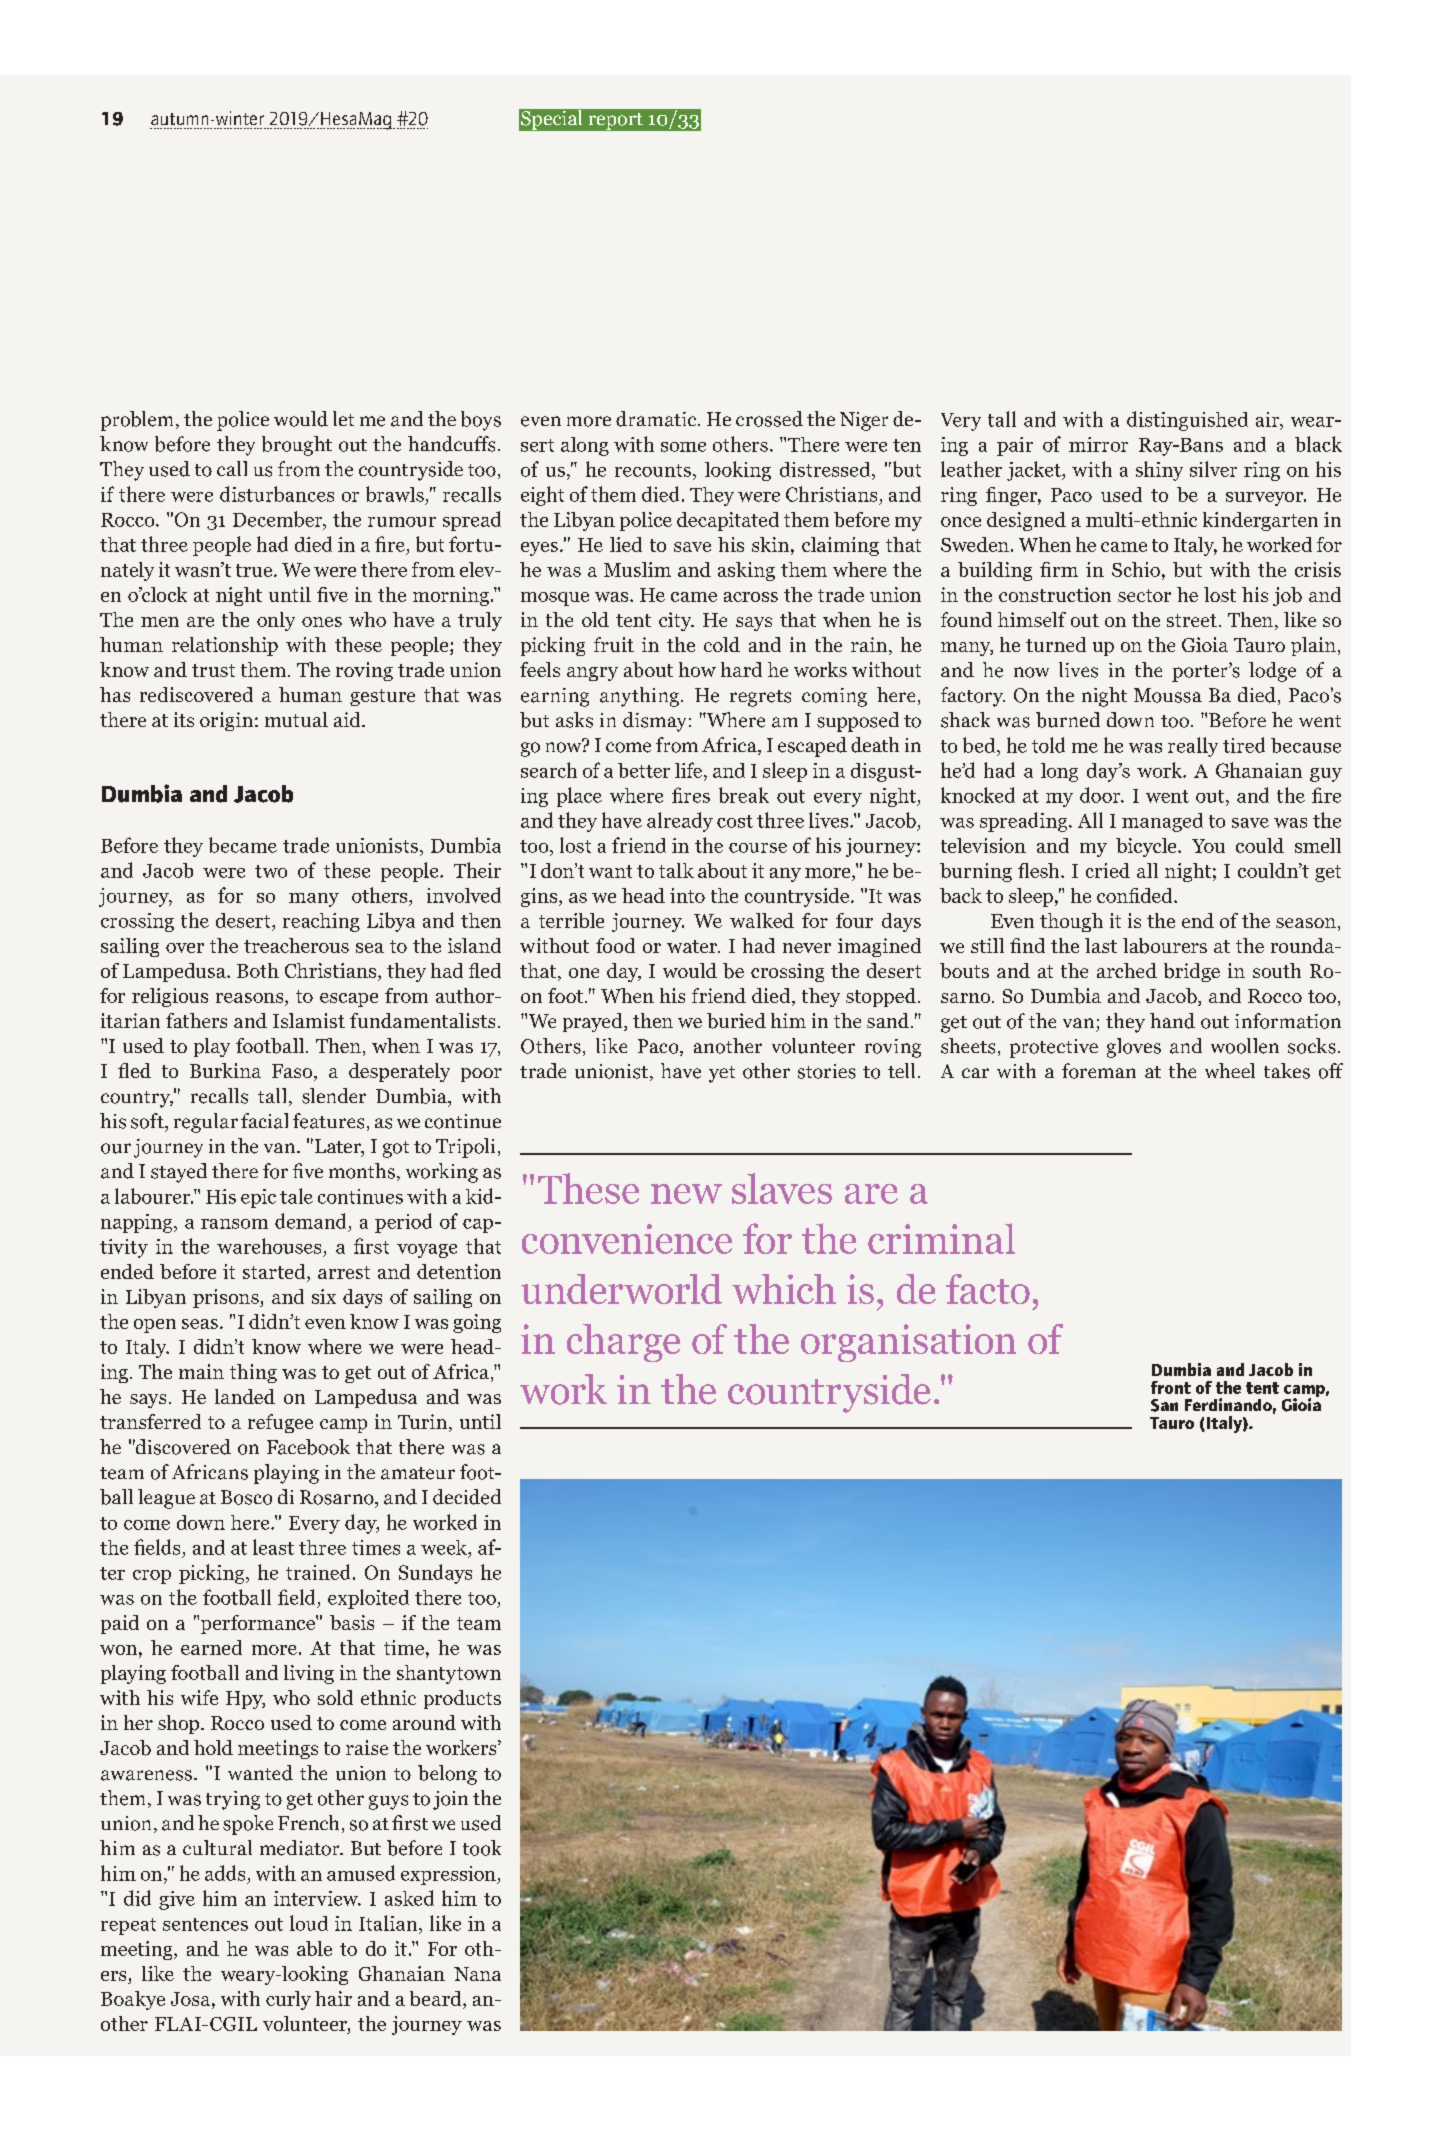 The image size is (1442, 2131). I want to click on two, so click(271, 871).
